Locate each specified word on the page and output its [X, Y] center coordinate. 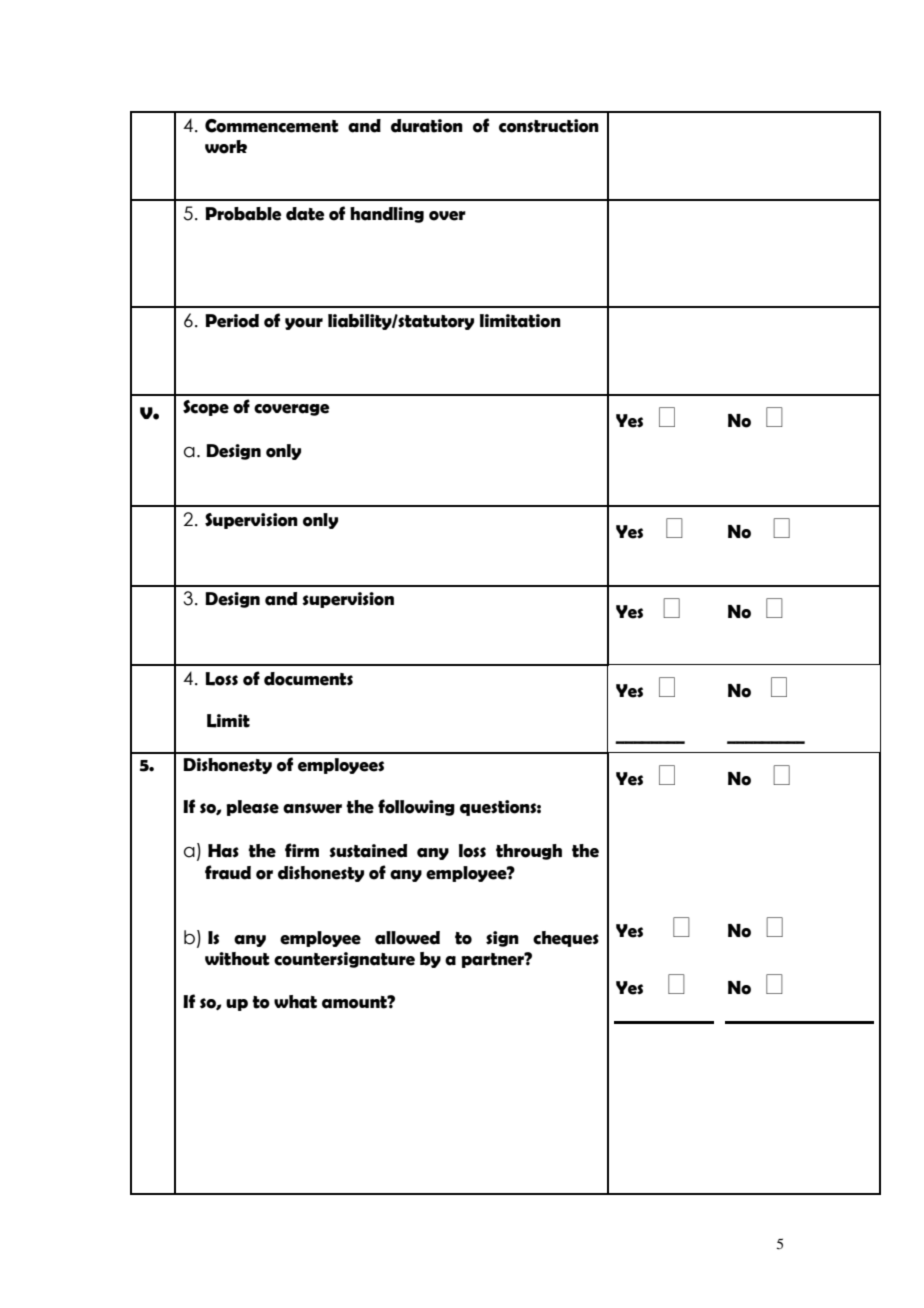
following [416, 807]
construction [549, 126]
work [226, 147]
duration [427, 126]
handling [387, 215]
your [304, 324]
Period [232, 321]
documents [308, 679]
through [529, 852]
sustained [368, 851]
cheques [566, 939]
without [237, 959]
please [252, 808]
